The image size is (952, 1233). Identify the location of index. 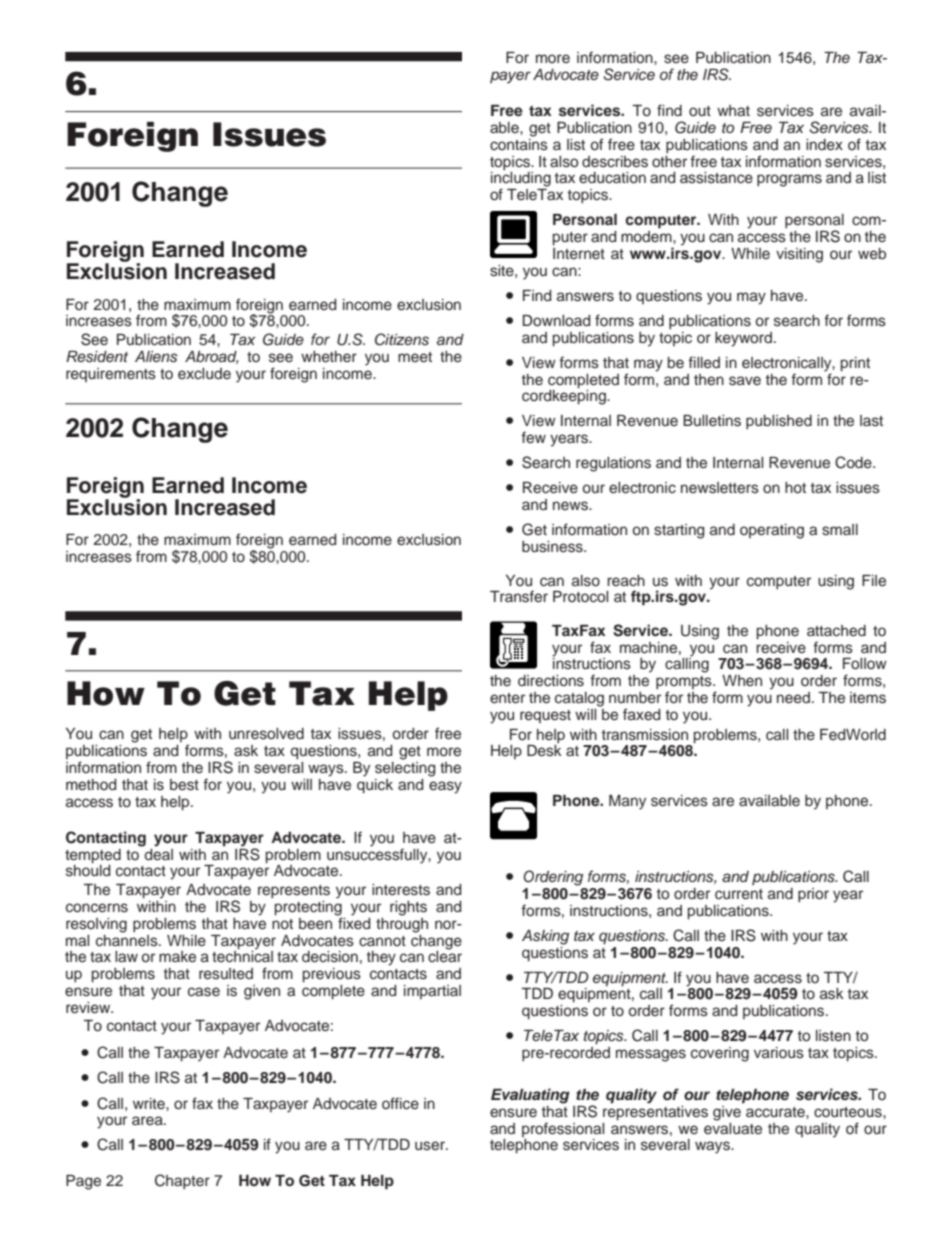
(824, 145).
